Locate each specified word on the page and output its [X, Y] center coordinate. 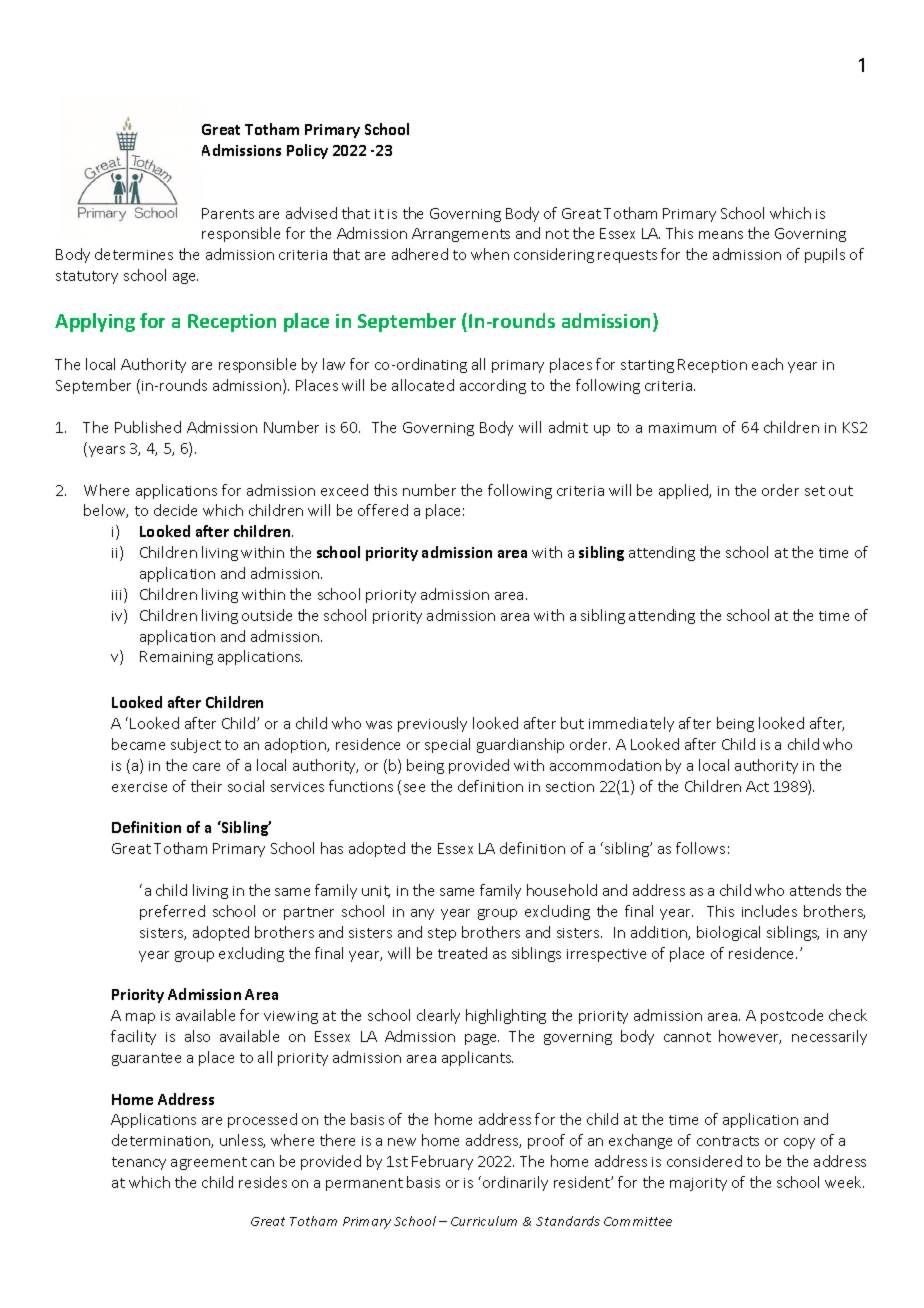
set [815, 491]
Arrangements [461, 235]
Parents [228, 213]
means [721, 235]
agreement [209, 1163]
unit [376, 892]
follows [700, 848]
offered [383, 510]
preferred [172, 912]
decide [175, 510]
